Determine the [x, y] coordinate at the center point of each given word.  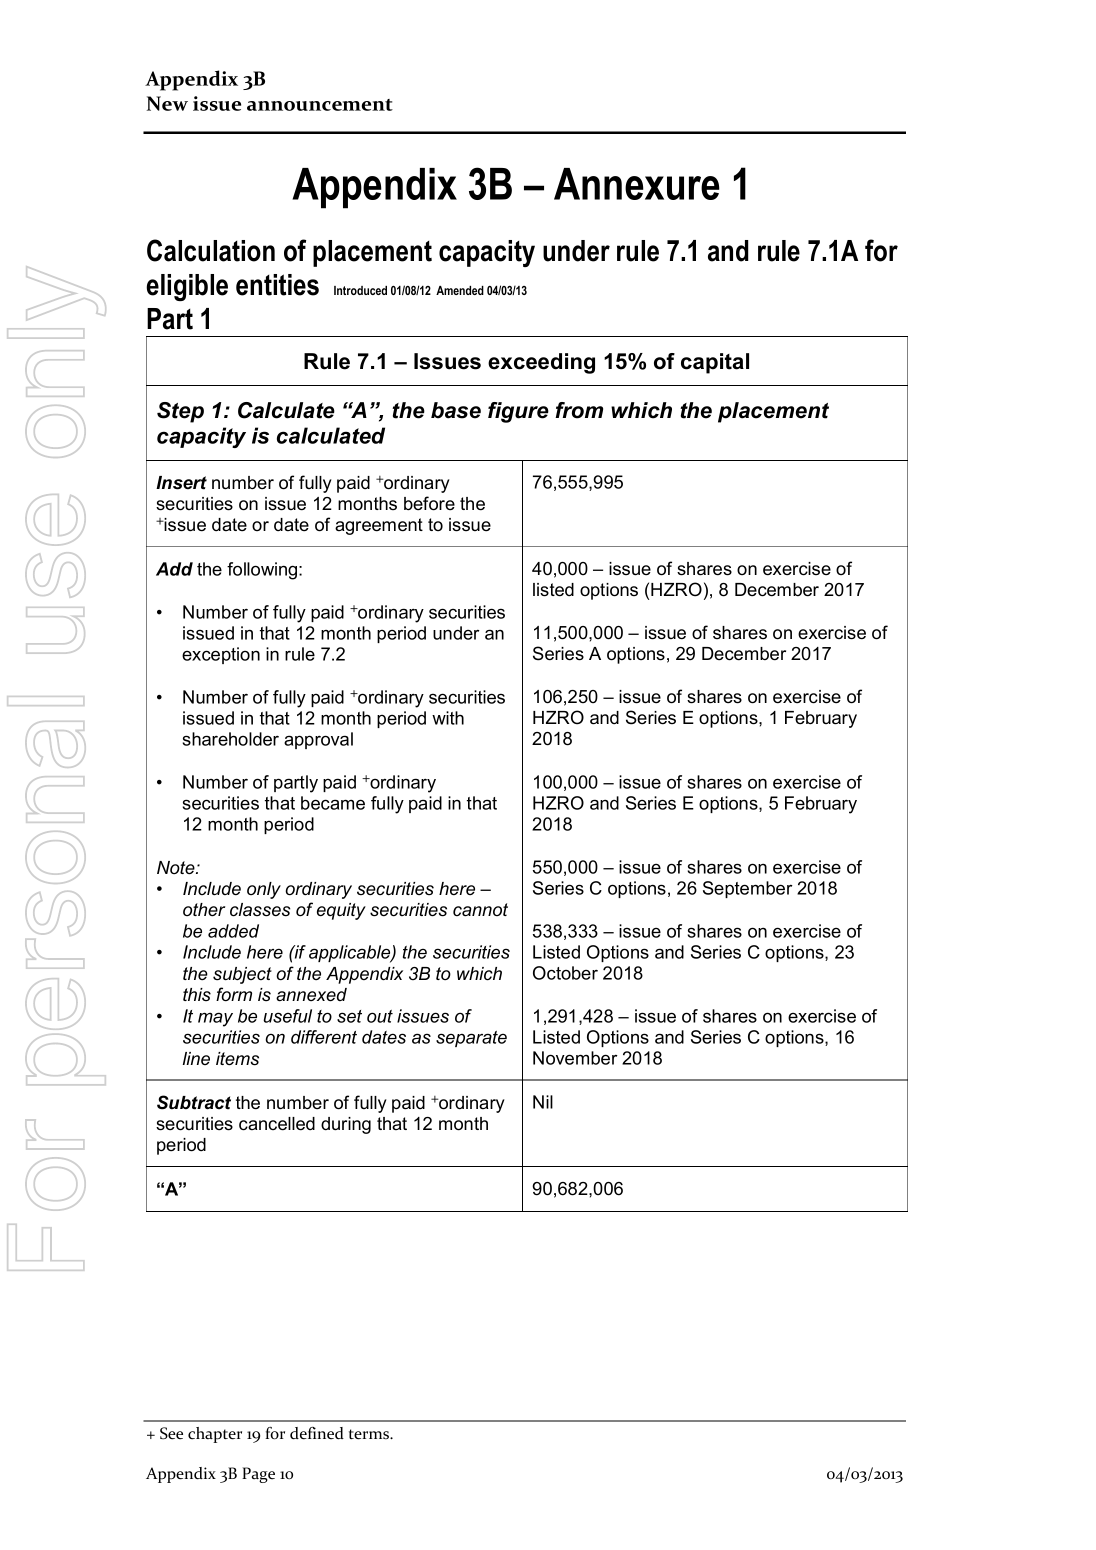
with [448, 718]
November [575, 1058]
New [167, 103]
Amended [460, 290]
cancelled [277, 1124]
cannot [480, 910]
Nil [543, 1102]
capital [715, 363]
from [579, 410]
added [233, 931]
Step [180, 412]
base [456, 410]
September [748, 889]
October [565, 973]
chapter [215, 1435]
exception [221, 655]
